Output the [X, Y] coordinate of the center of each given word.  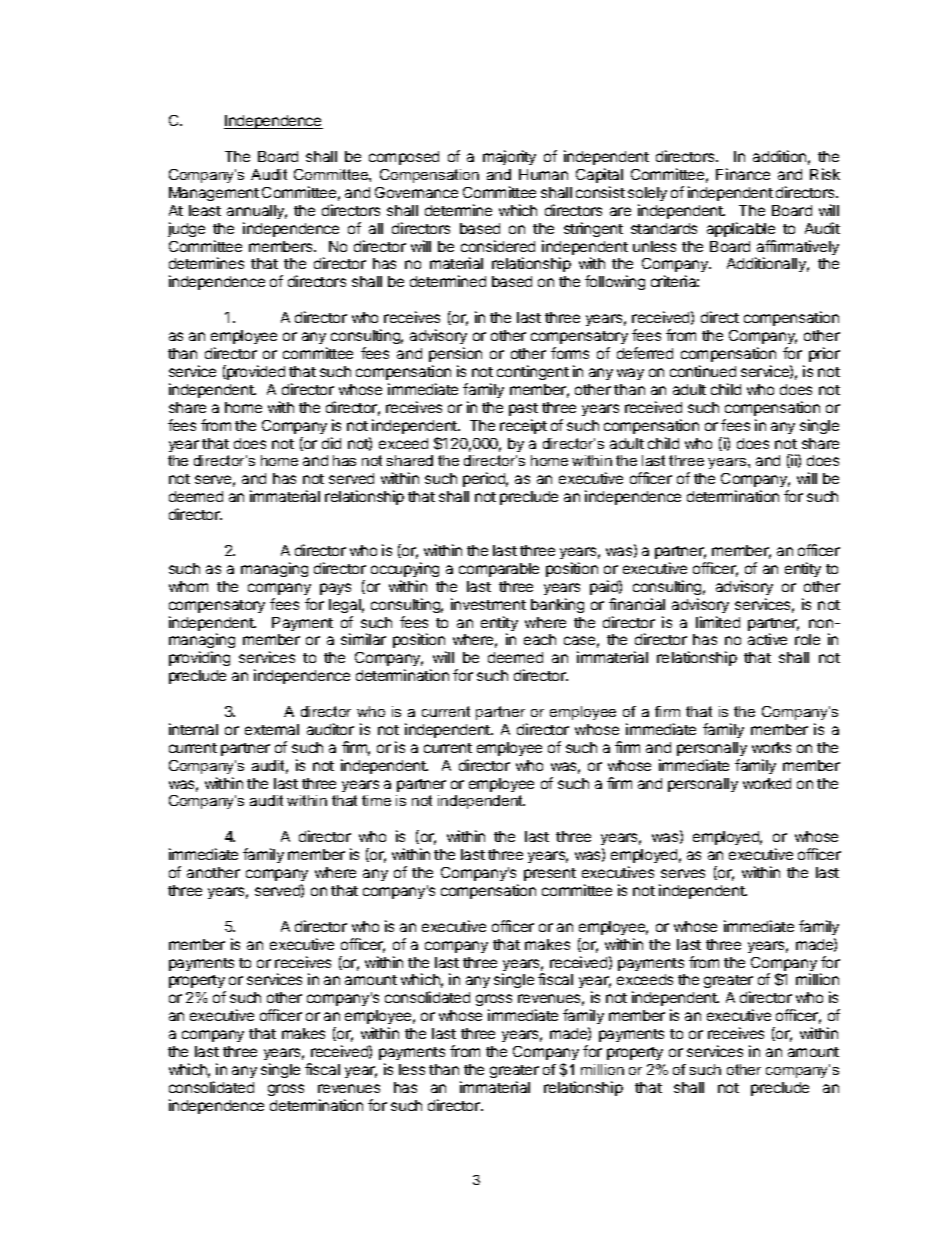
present [550, 874]
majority [509, 157]
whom [188, 586]
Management [214, 194]
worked [767, 783]
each [540, 639]
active [767, 639]
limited [718, 622]
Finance [743, 174]
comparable [499, 570]
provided [255, 372]
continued [703, 371]
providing [199, 658]
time [376, 800]
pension [455, 354]
